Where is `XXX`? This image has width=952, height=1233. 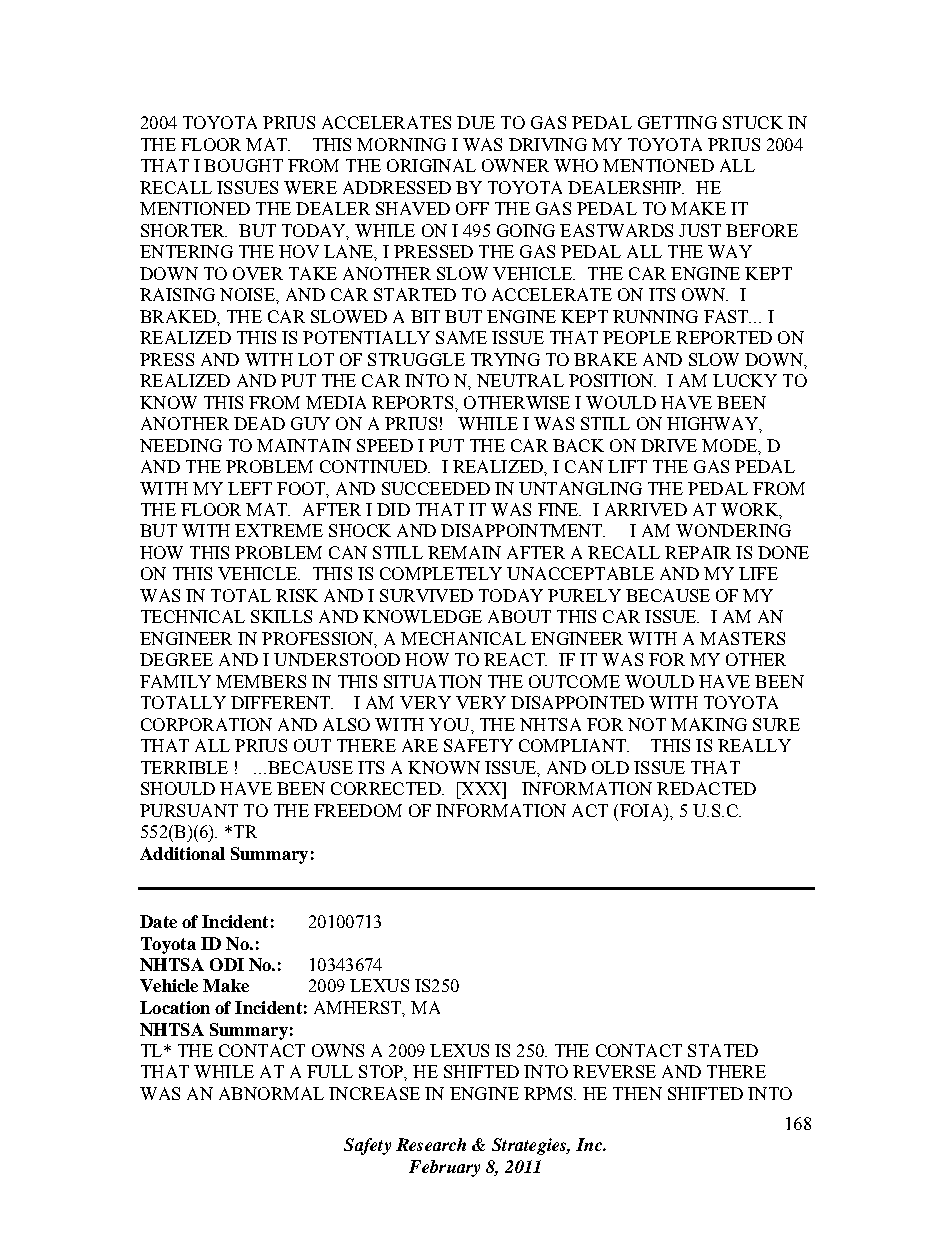
XXX is located at coordinates (481, 788).
